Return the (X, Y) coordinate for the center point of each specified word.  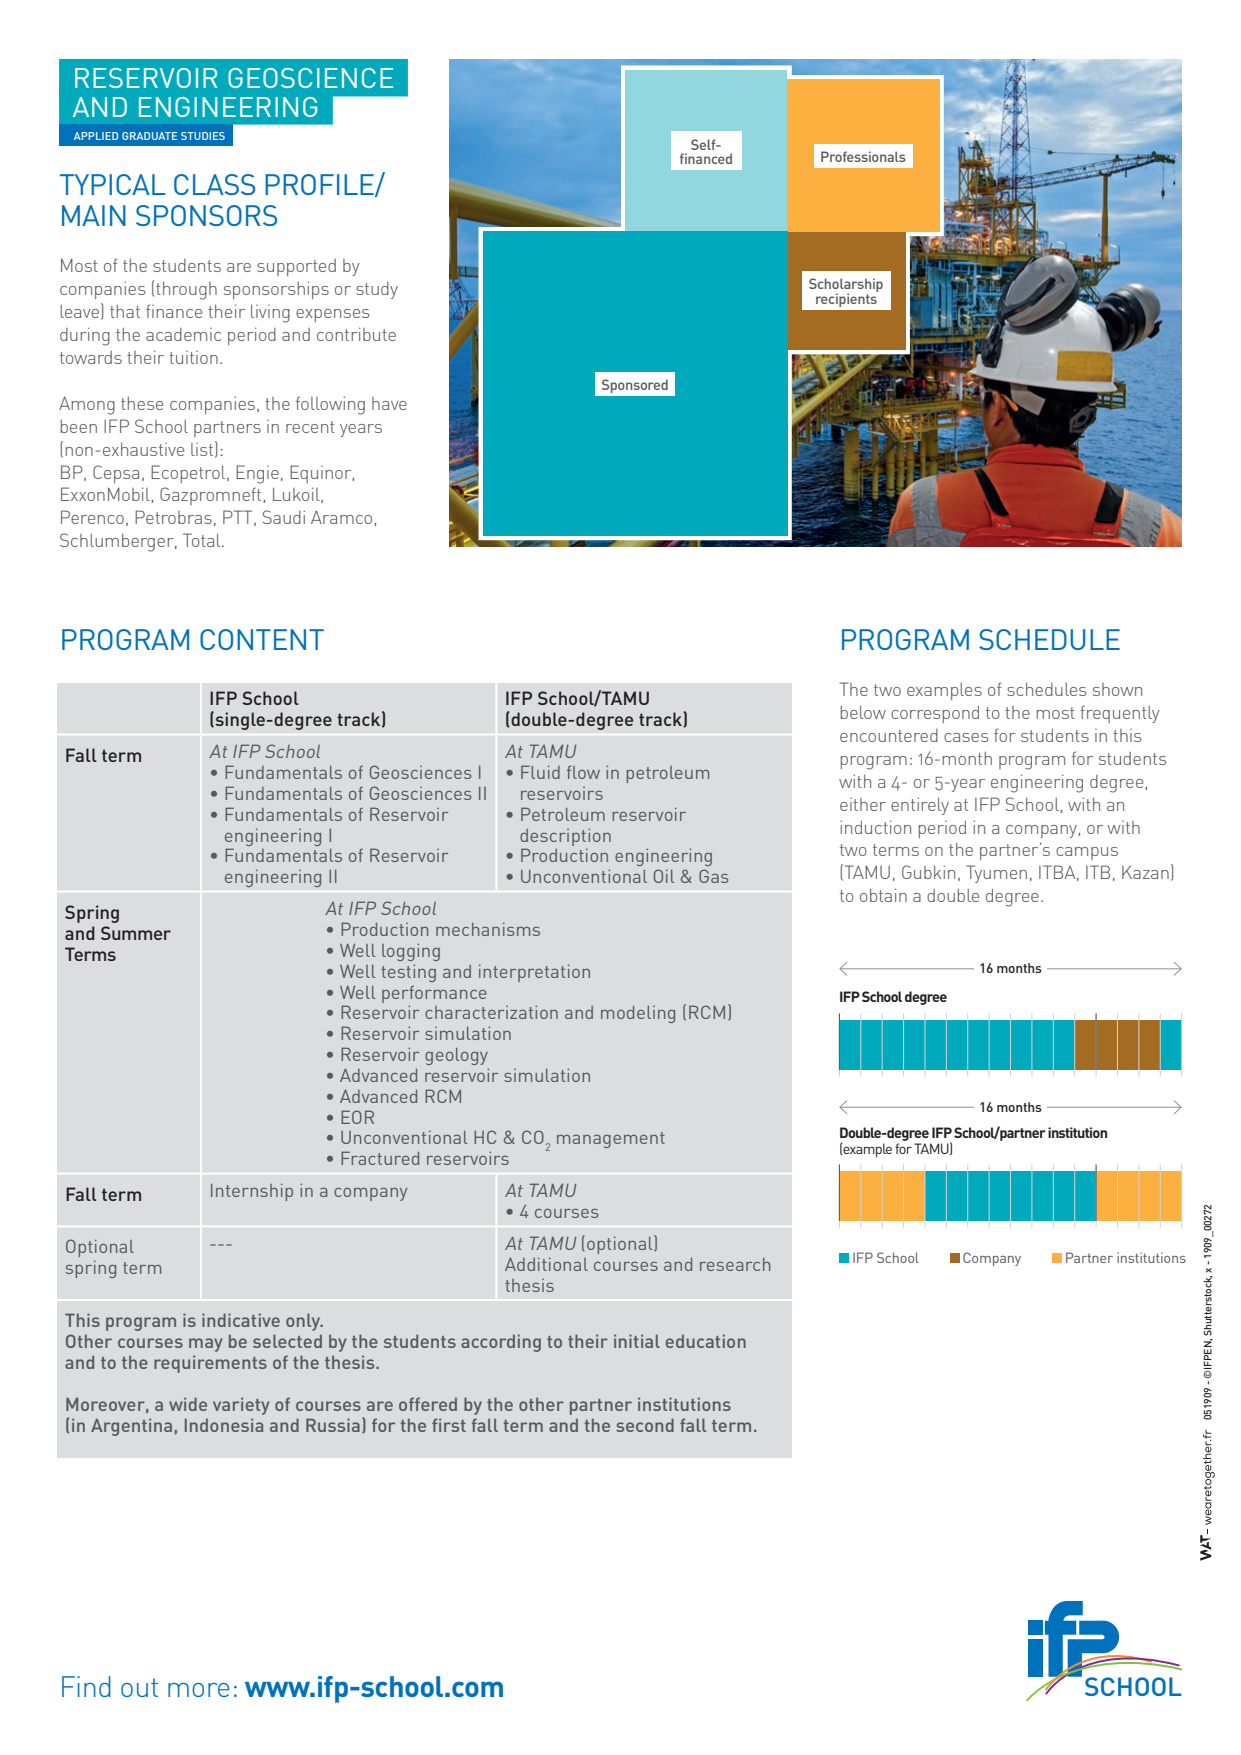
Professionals (863, 156)
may (206, 1345)
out (139, 1687)
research (735, 1264)
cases (966, 737)
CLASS (214, 184)
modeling (638, 1014)
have (389, 403)
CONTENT (262, 639)
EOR (357, 1117)
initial (637, 1341)
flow (583, 772)
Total (203, 540)
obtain (883, 895)
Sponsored (635, 386)
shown (1117, 689)
